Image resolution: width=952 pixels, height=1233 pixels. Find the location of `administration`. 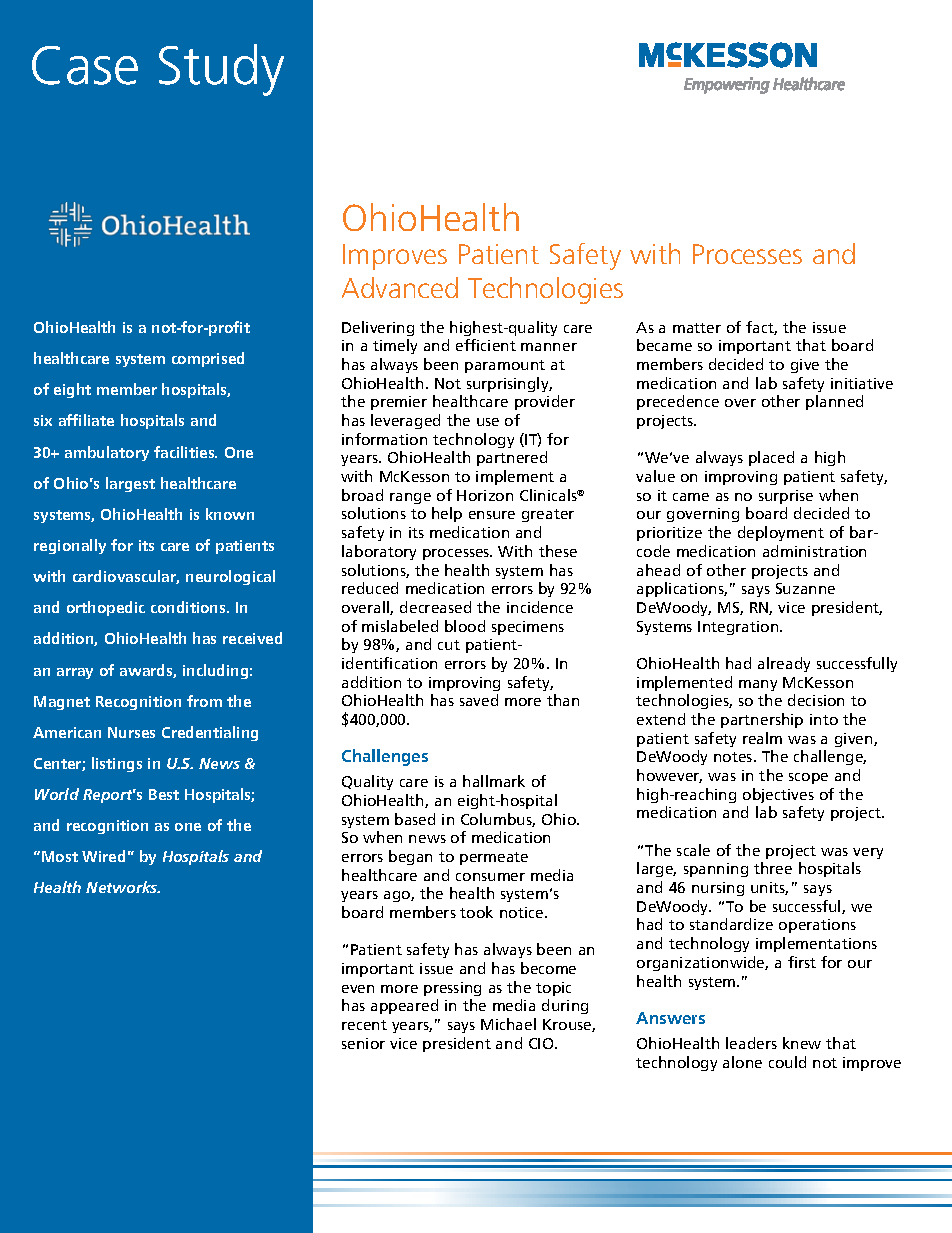

administration is located at coordinates (814, 551).
